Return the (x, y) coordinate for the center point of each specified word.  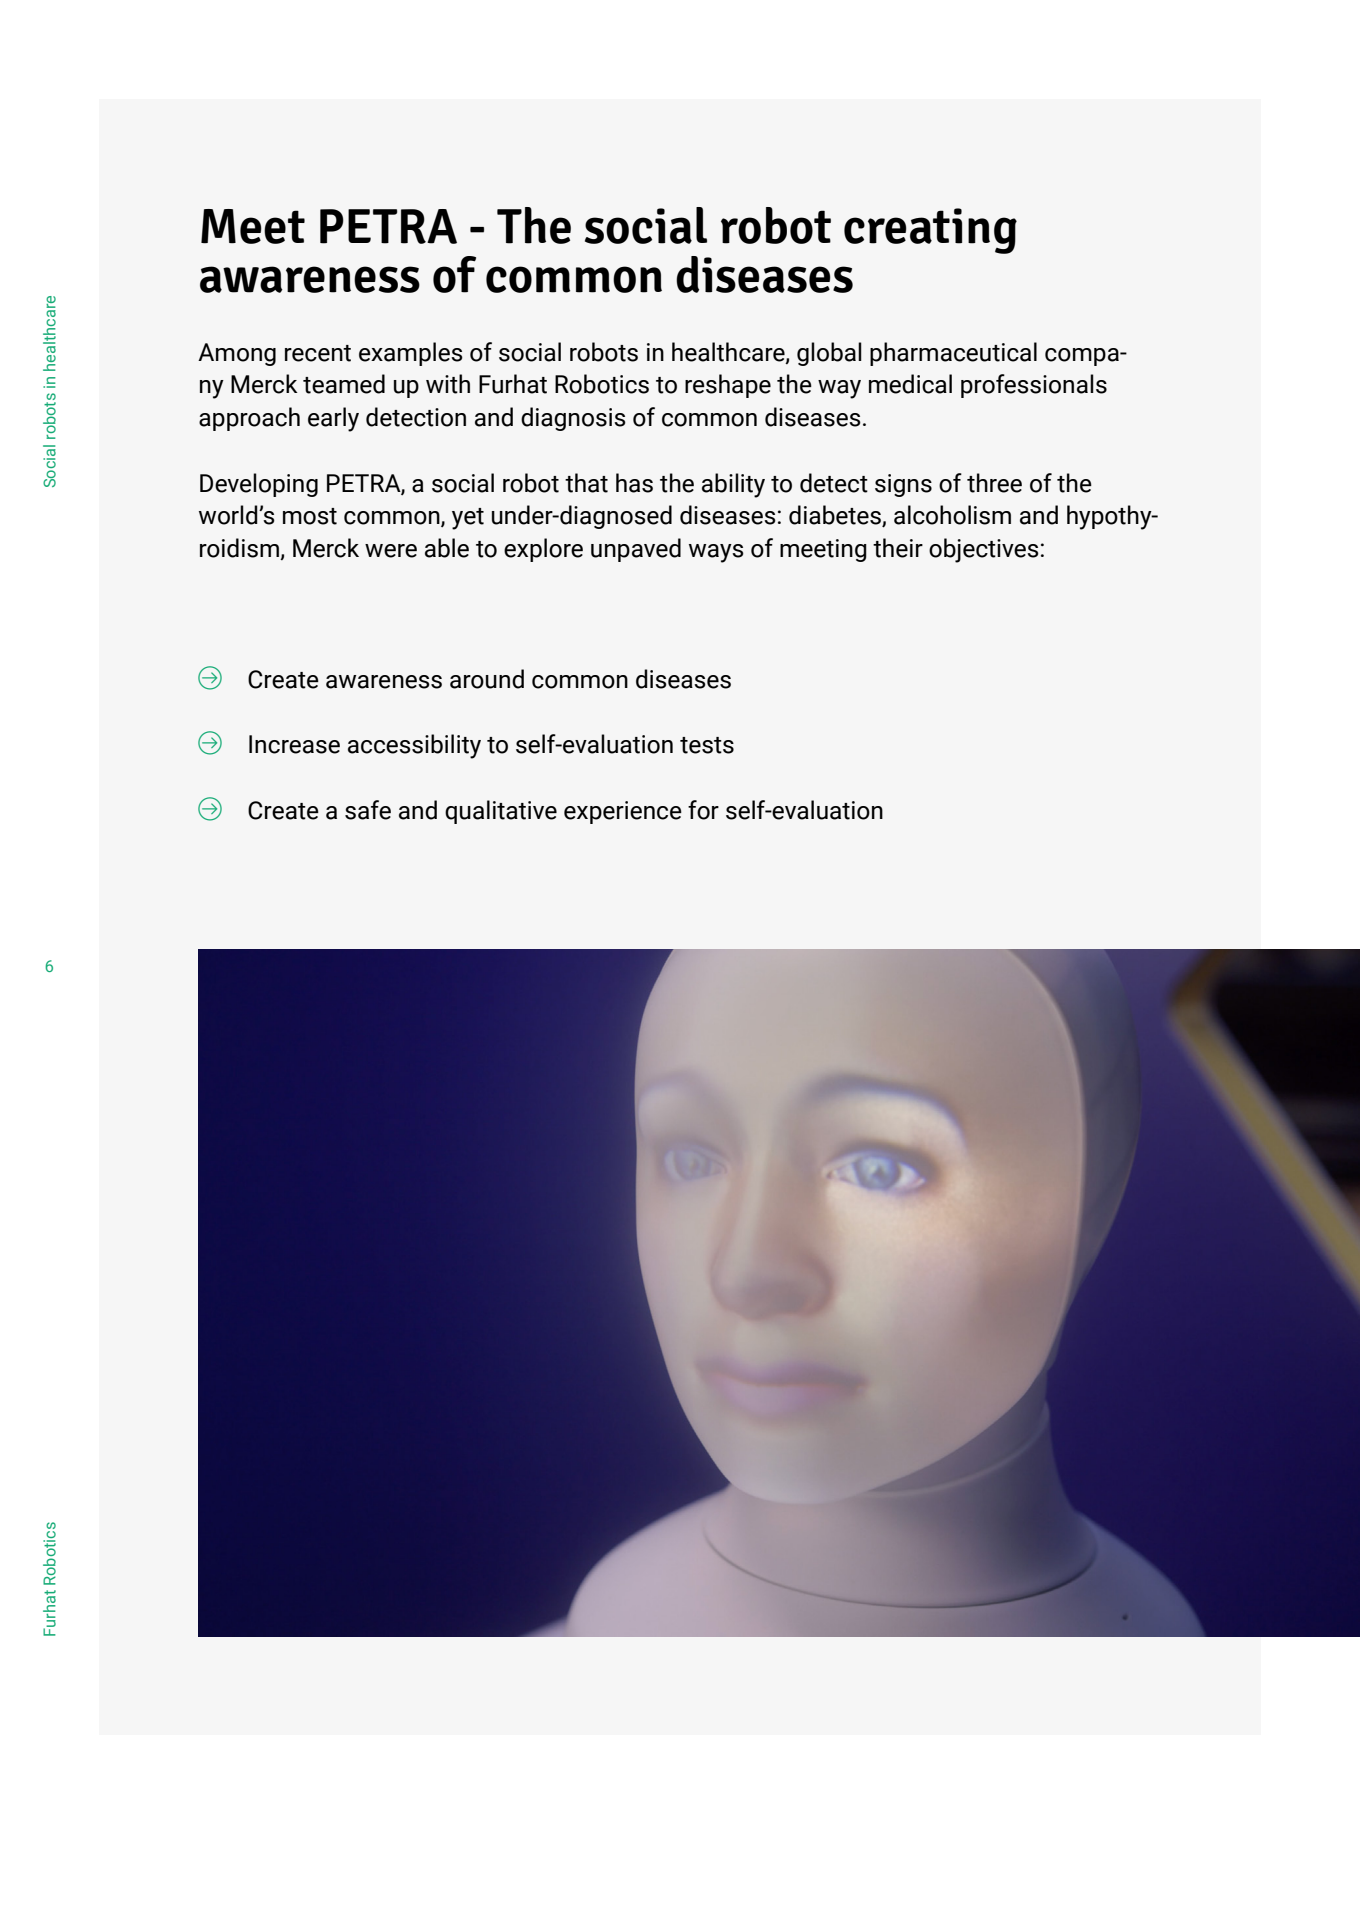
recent (318, 353)
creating (930, 231)
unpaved (636, 550)
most (310, 516)
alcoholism (952, 515)
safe (368, 810)
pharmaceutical (953, 354)
